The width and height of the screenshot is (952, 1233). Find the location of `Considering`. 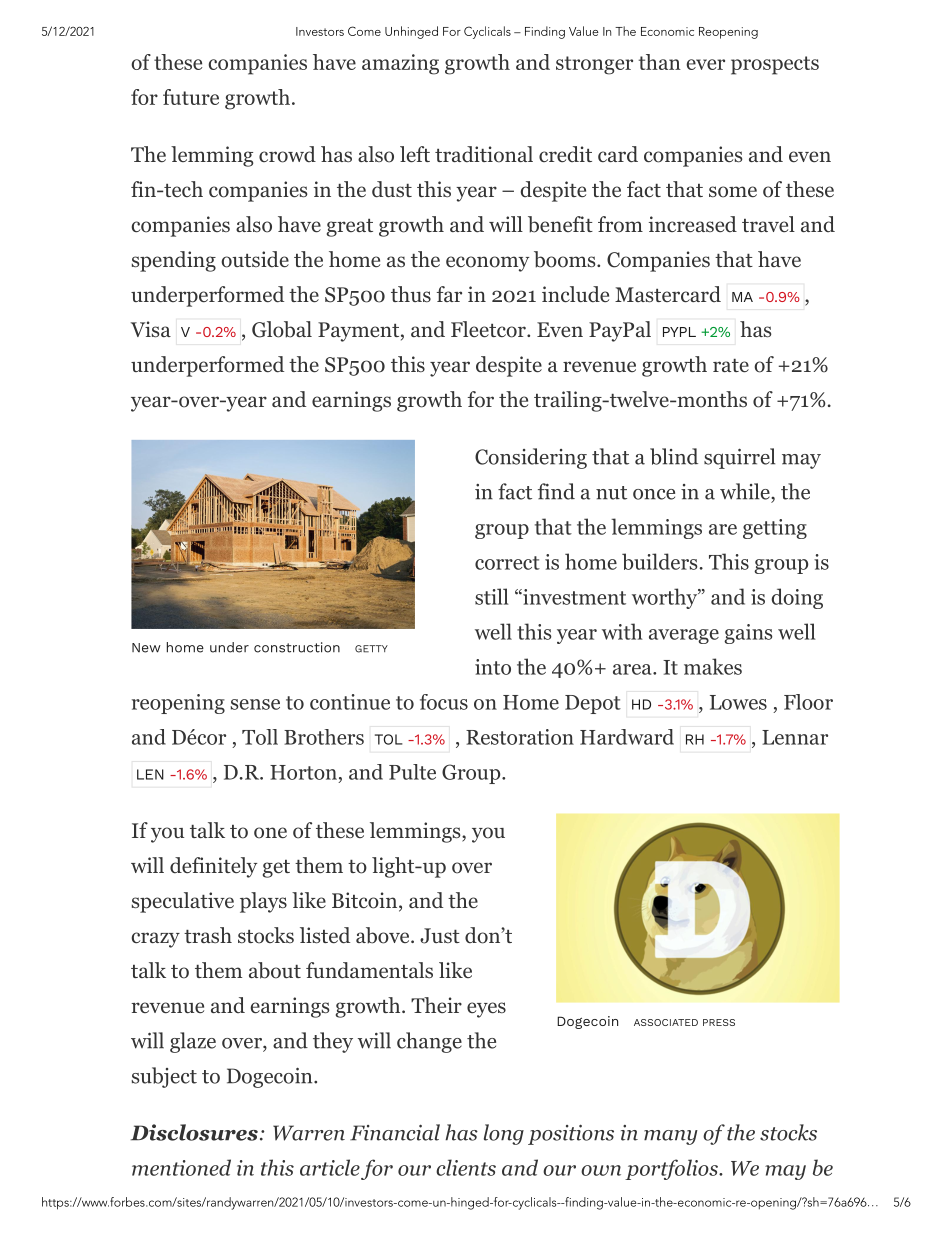

Considering is located at coordinates (531, 458).
